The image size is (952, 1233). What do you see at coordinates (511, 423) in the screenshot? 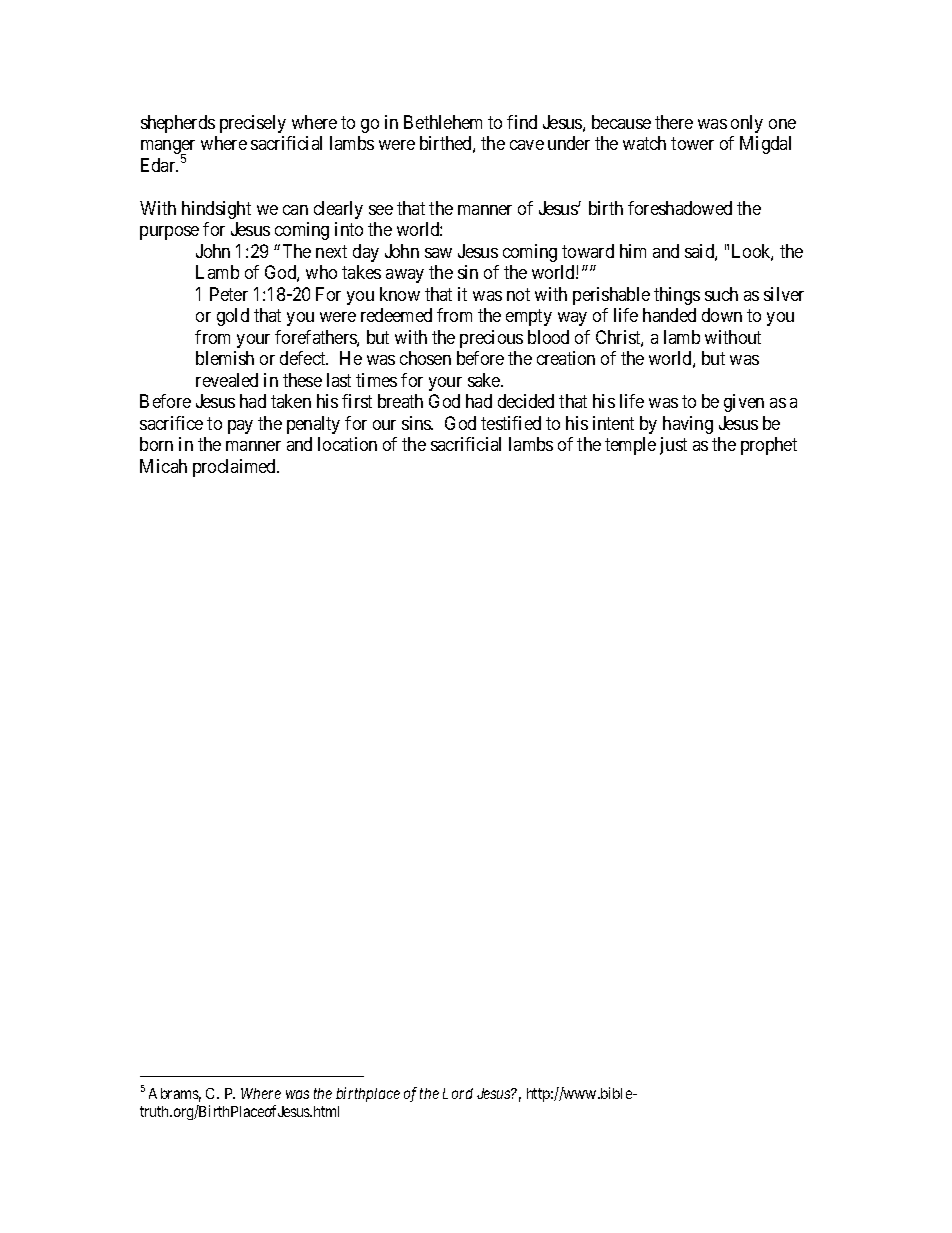
I see `testified` at bounding box center [511, 423].
